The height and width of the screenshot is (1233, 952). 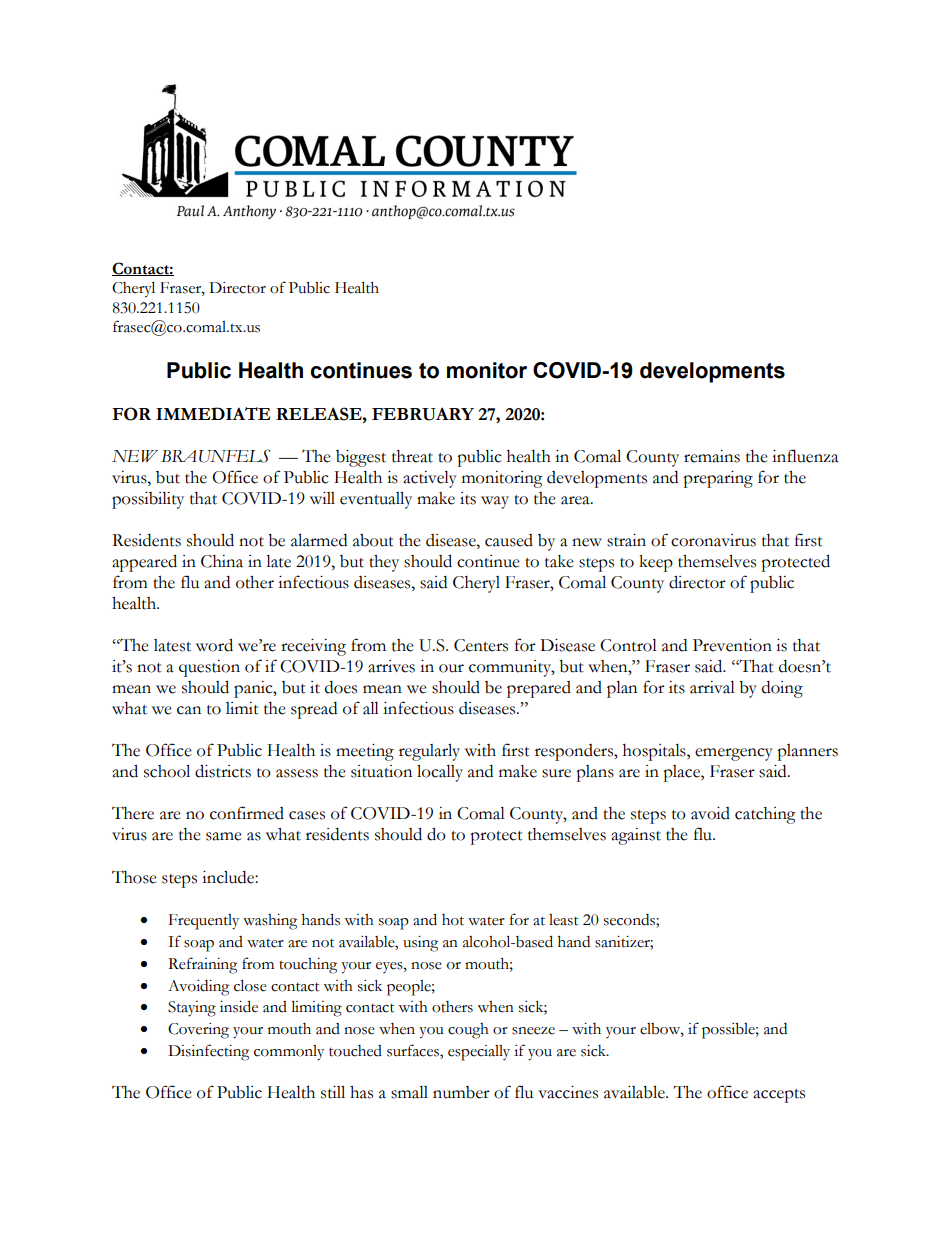 What do you see at coordinates (779, 1096) in the screenshot?
I see `accepts` at bounding box center [779, 1096].
